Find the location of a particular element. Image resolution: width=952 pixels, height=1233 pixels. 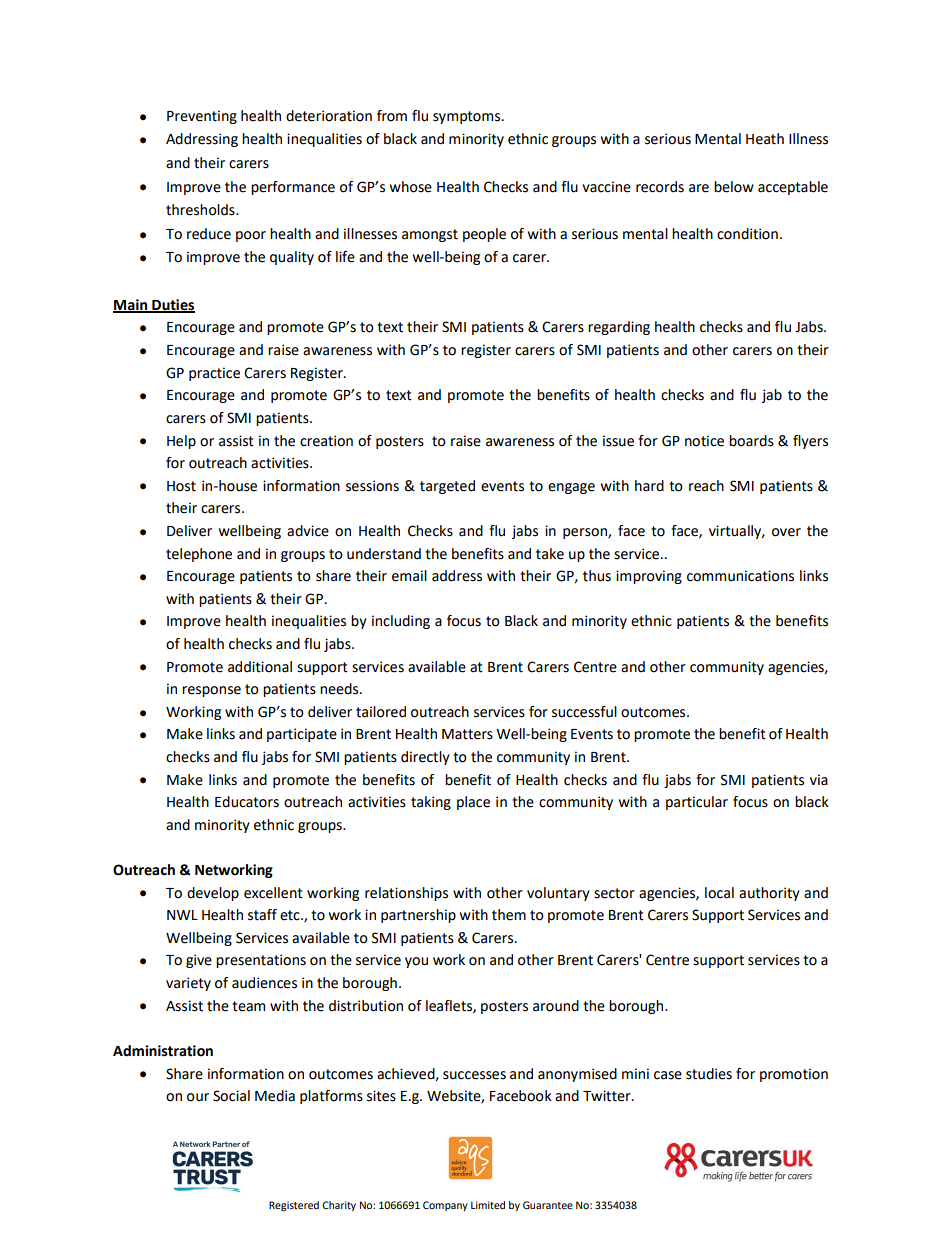

including is located at coordinates (401, 622).
